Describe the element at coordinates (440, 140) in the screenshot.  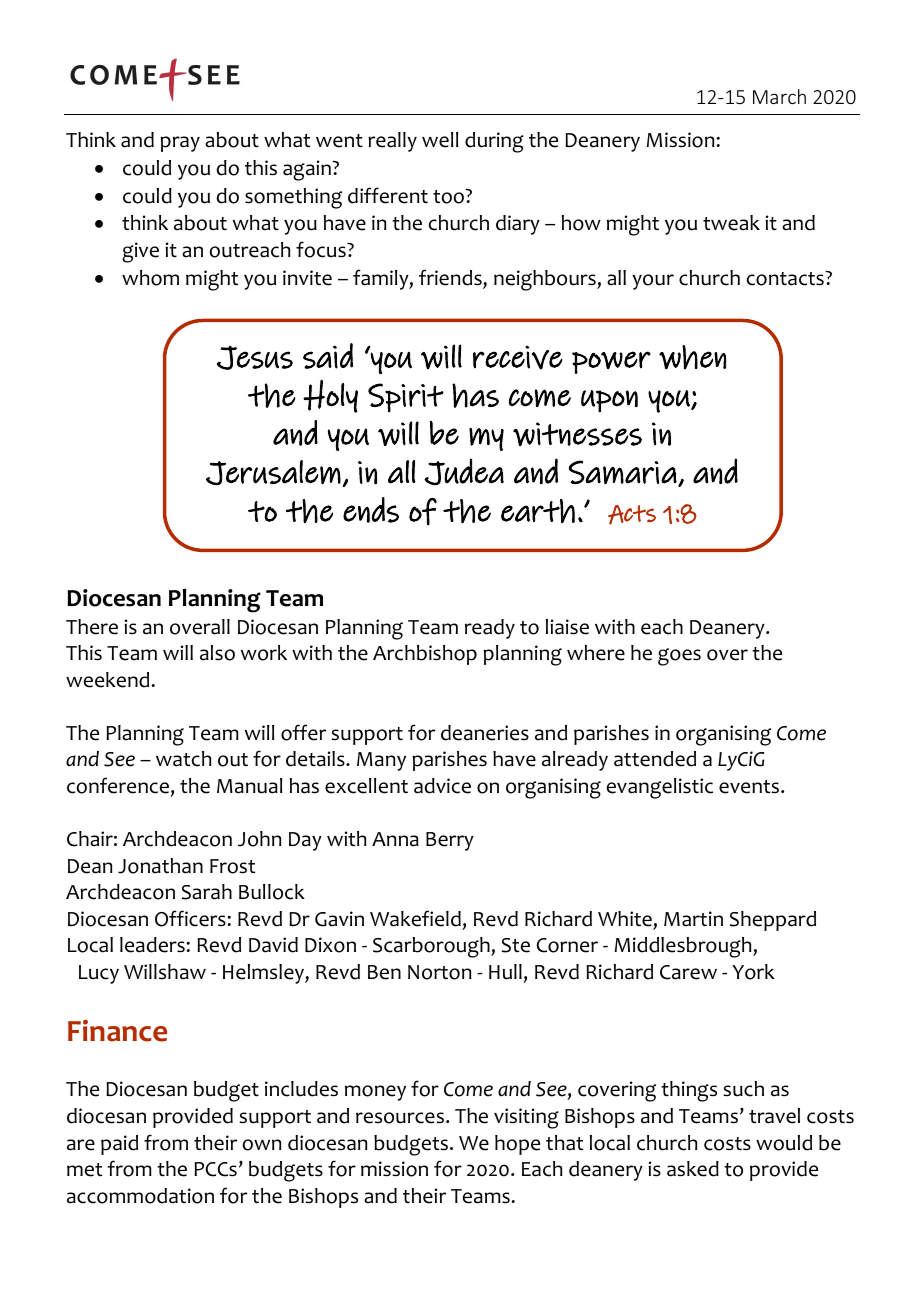
I see `well` at that location.
